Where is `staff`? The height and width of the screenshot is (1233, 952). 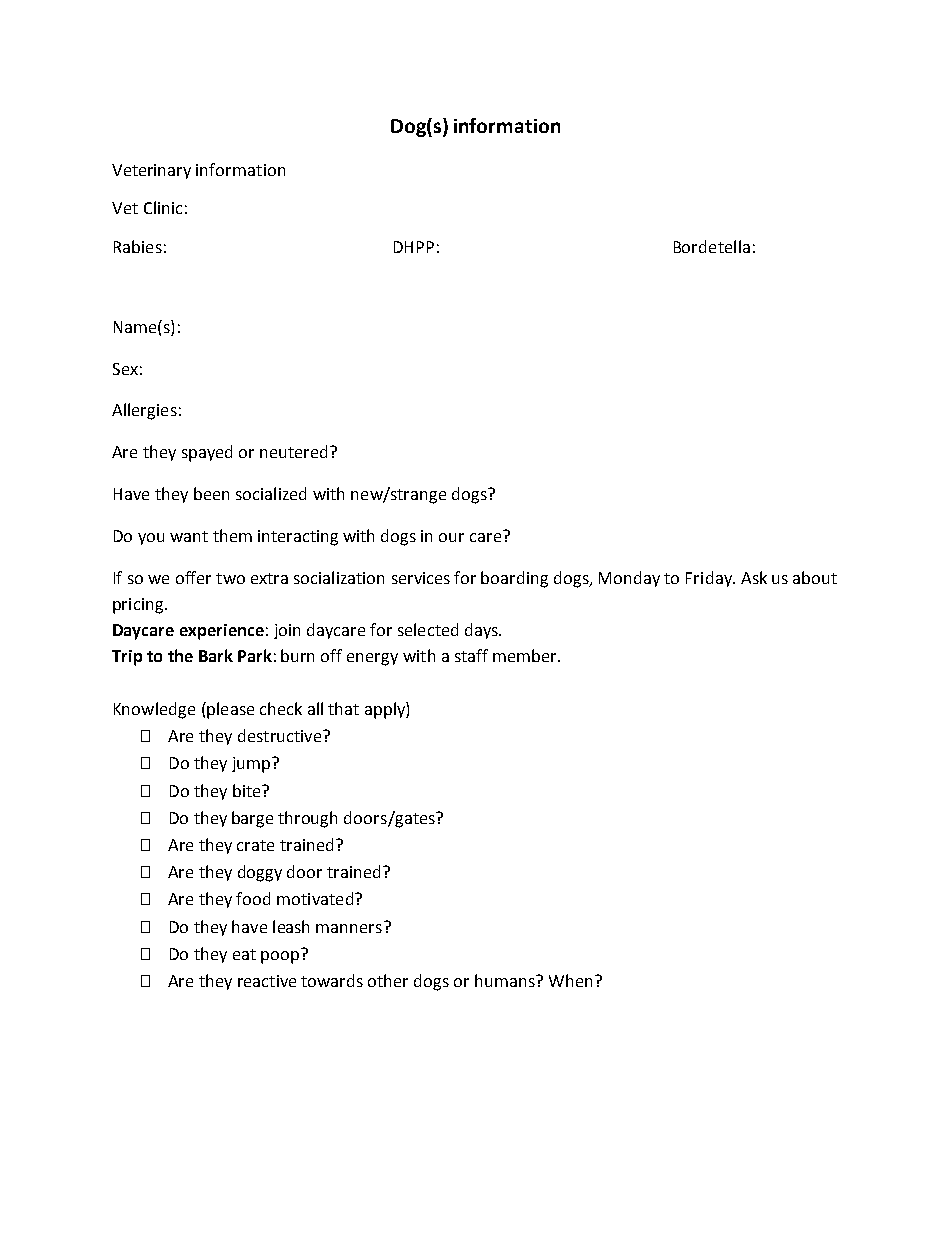
staff is located at coordinates (471, 655).
